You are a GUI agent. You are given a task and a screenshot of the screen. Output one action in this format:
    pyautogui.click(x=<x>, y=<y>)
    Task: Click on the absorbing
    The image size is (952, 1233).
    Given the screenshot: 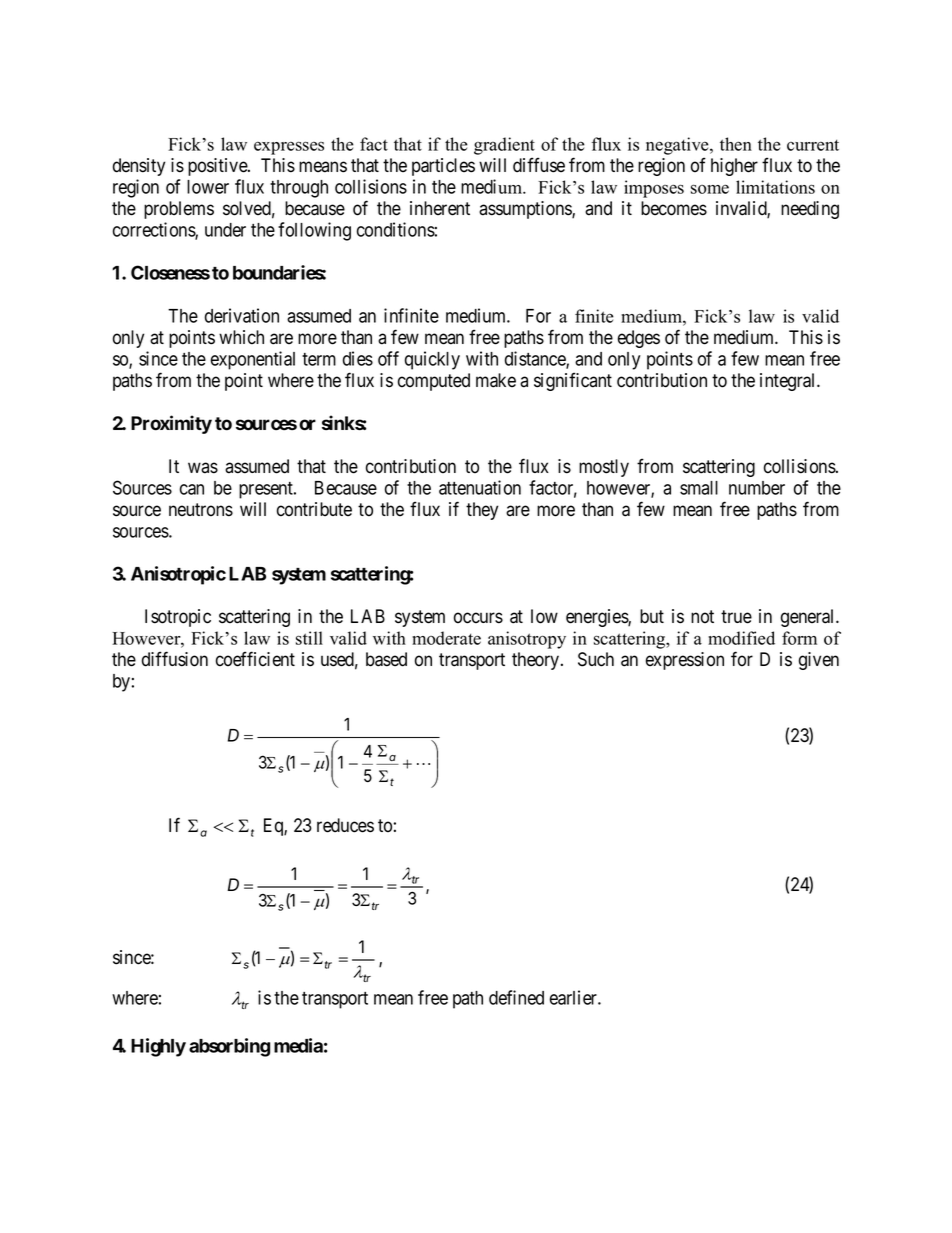 What is the action you would take?
    pyautogui.click(x=229, y=1047)
